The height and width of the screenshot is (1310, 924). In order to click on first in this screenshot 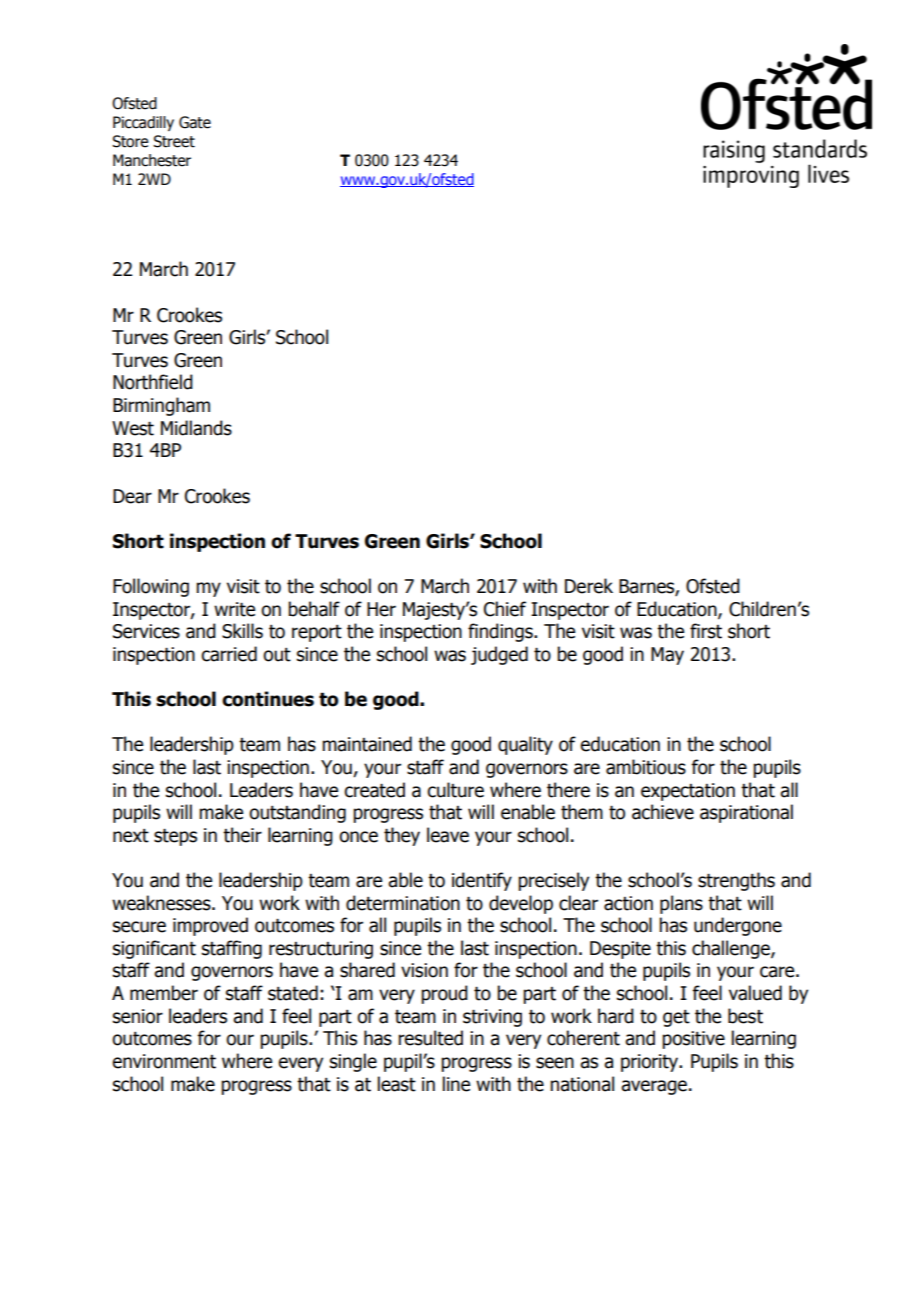, I will do `click(706, 631)`.
